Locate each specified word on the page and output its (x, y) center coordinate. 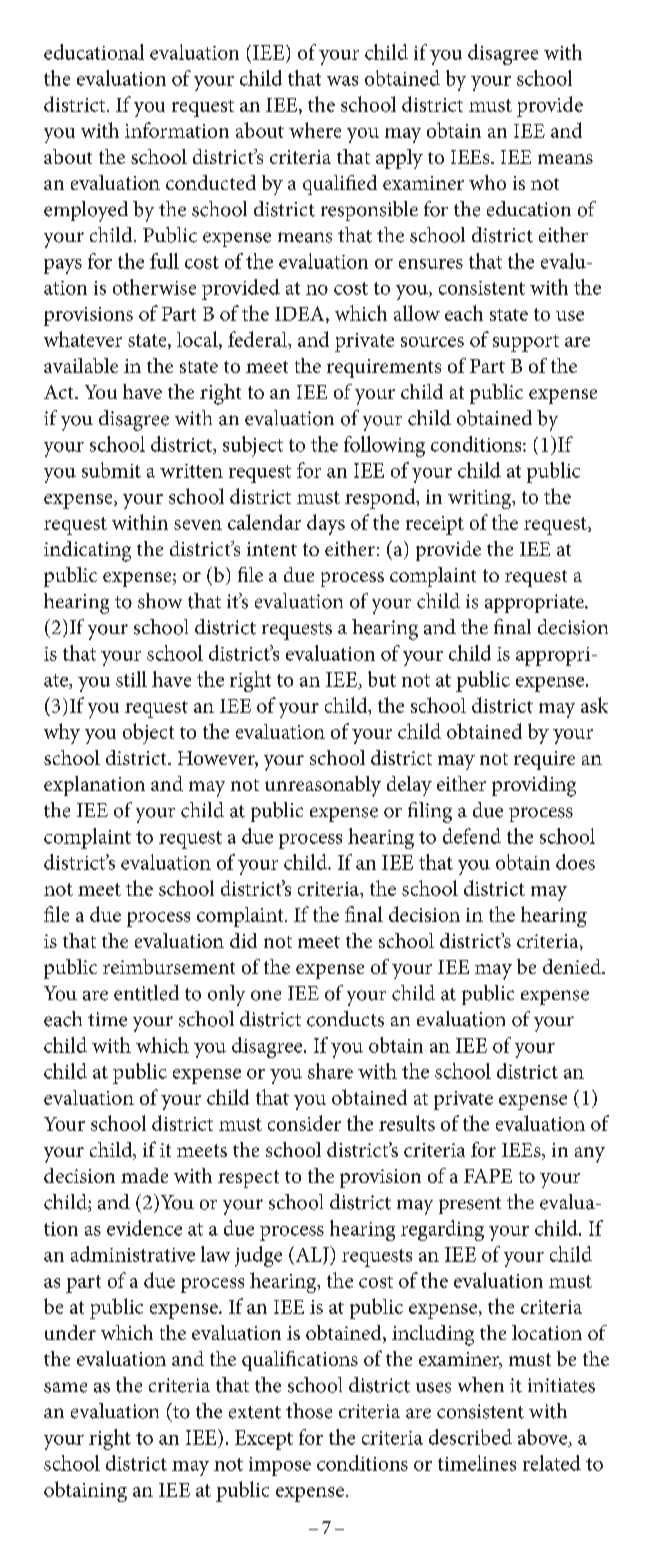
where (315, 130)
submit (111, 470)
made (144, 1175)
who (487, 182)
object (148, 733)
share (330, 1071)
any (590, 1155)
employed (86, 211)
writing (481, 499)
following (384, 446)
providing (534, 786)
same (65, 1387)
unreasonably (323, 786)
